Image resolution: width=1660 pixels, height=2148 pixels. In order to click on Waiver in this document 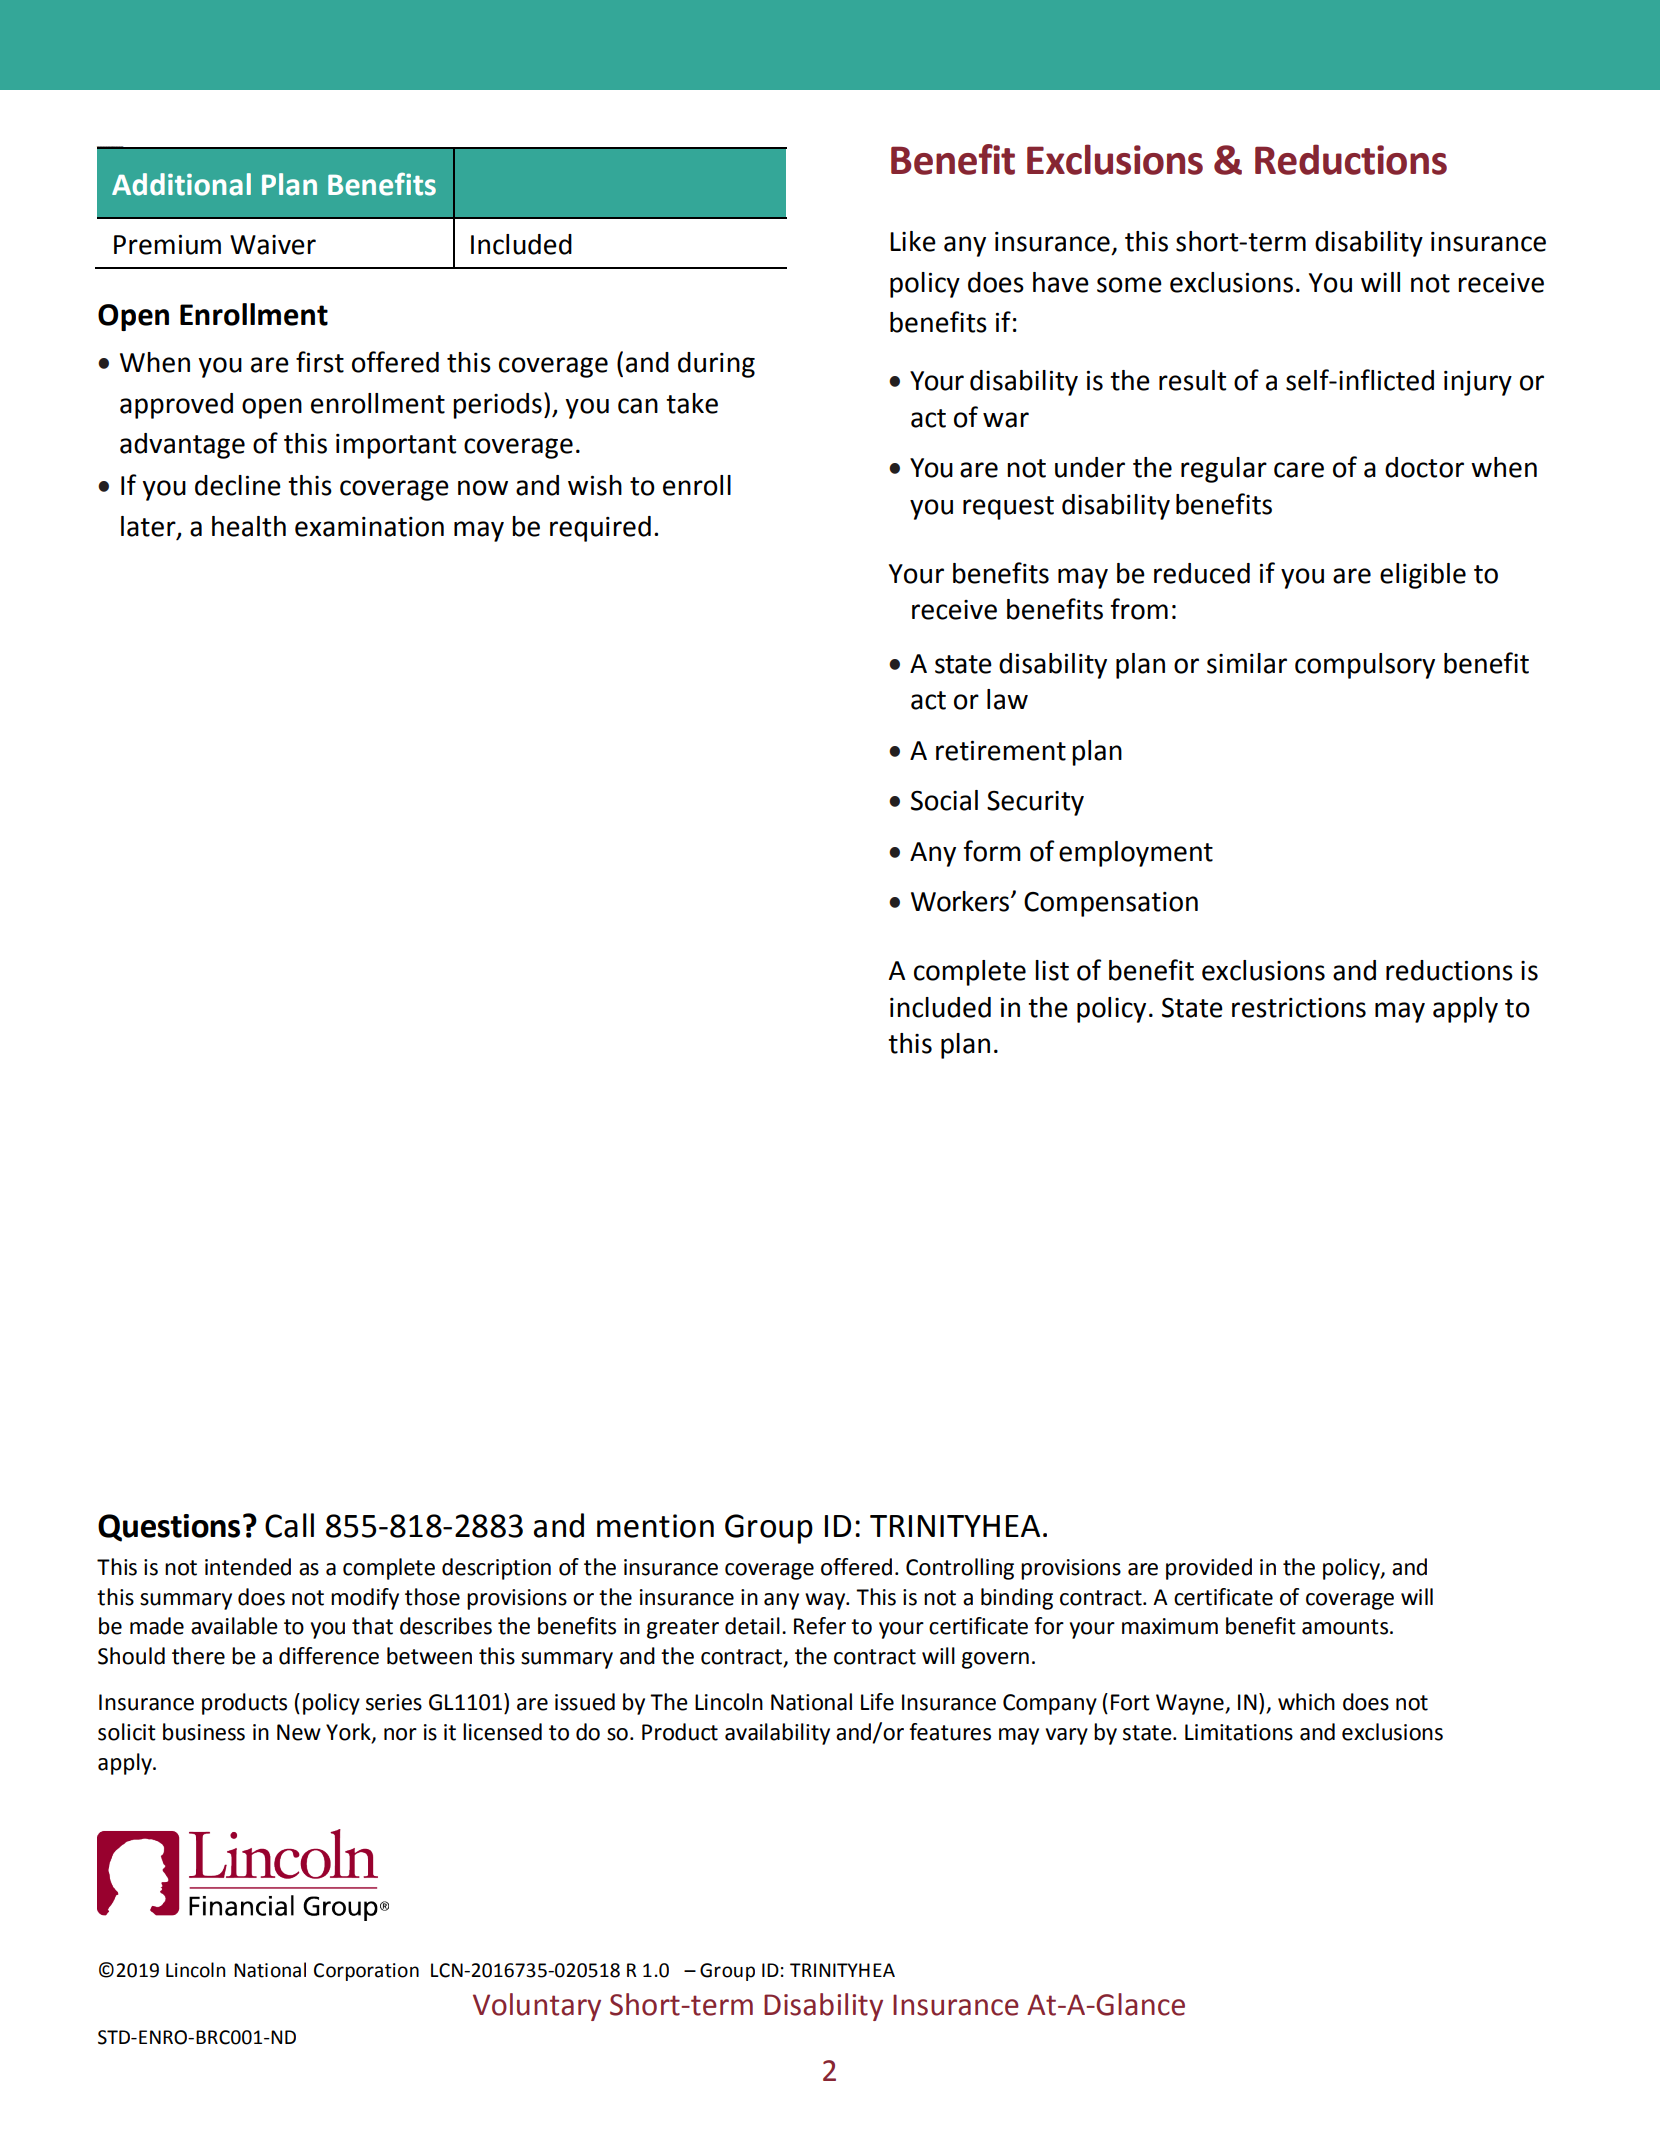, I will do `click(273, 245)`.
